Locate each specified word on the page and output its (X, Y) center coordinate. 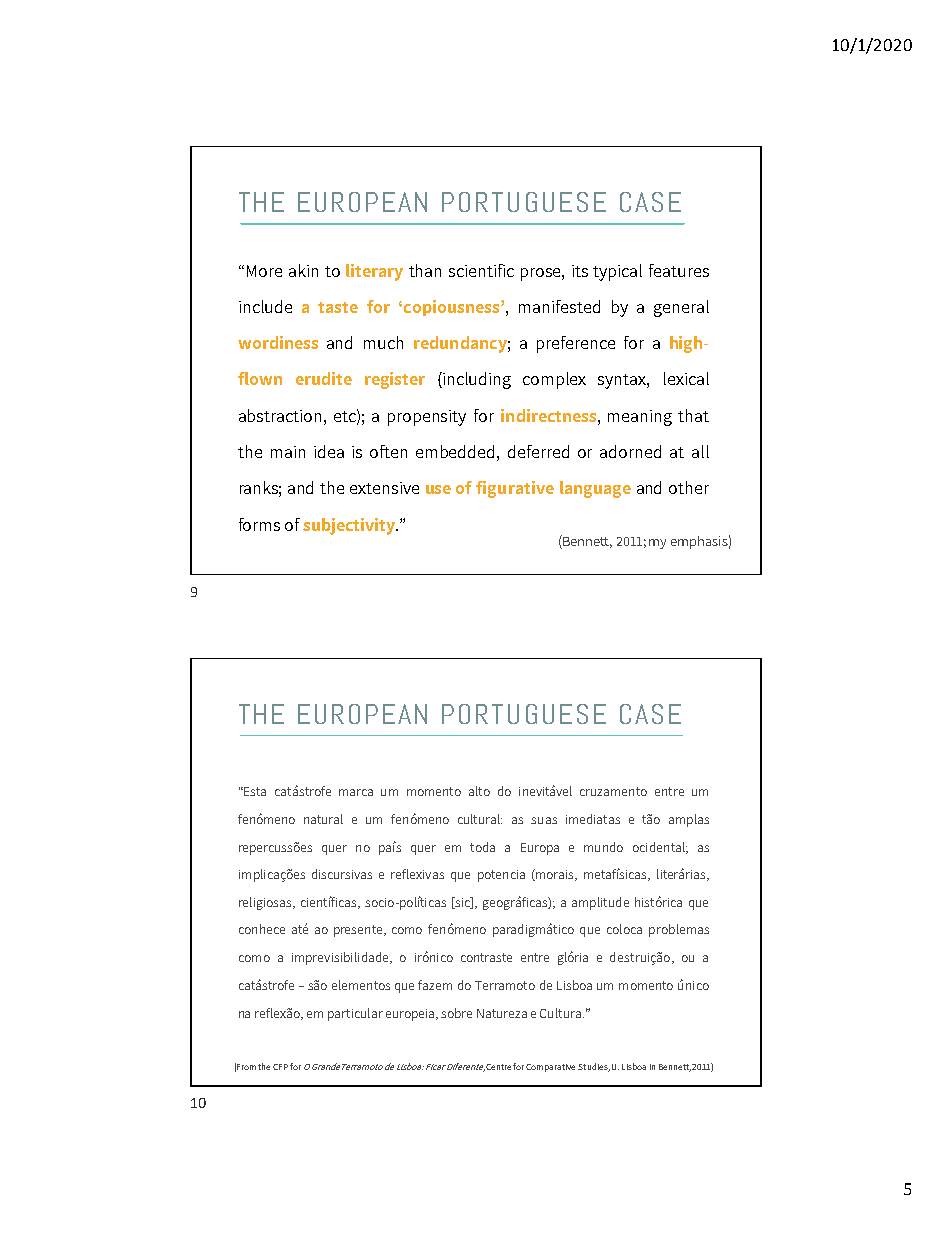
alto (479, 791)
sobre (456, 1013)
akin (303, 270)
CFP (280, 1067)
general (681, 308)
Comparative (550, 1068)
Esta (254, 791)
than (425, 270)
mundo (603, 847)
